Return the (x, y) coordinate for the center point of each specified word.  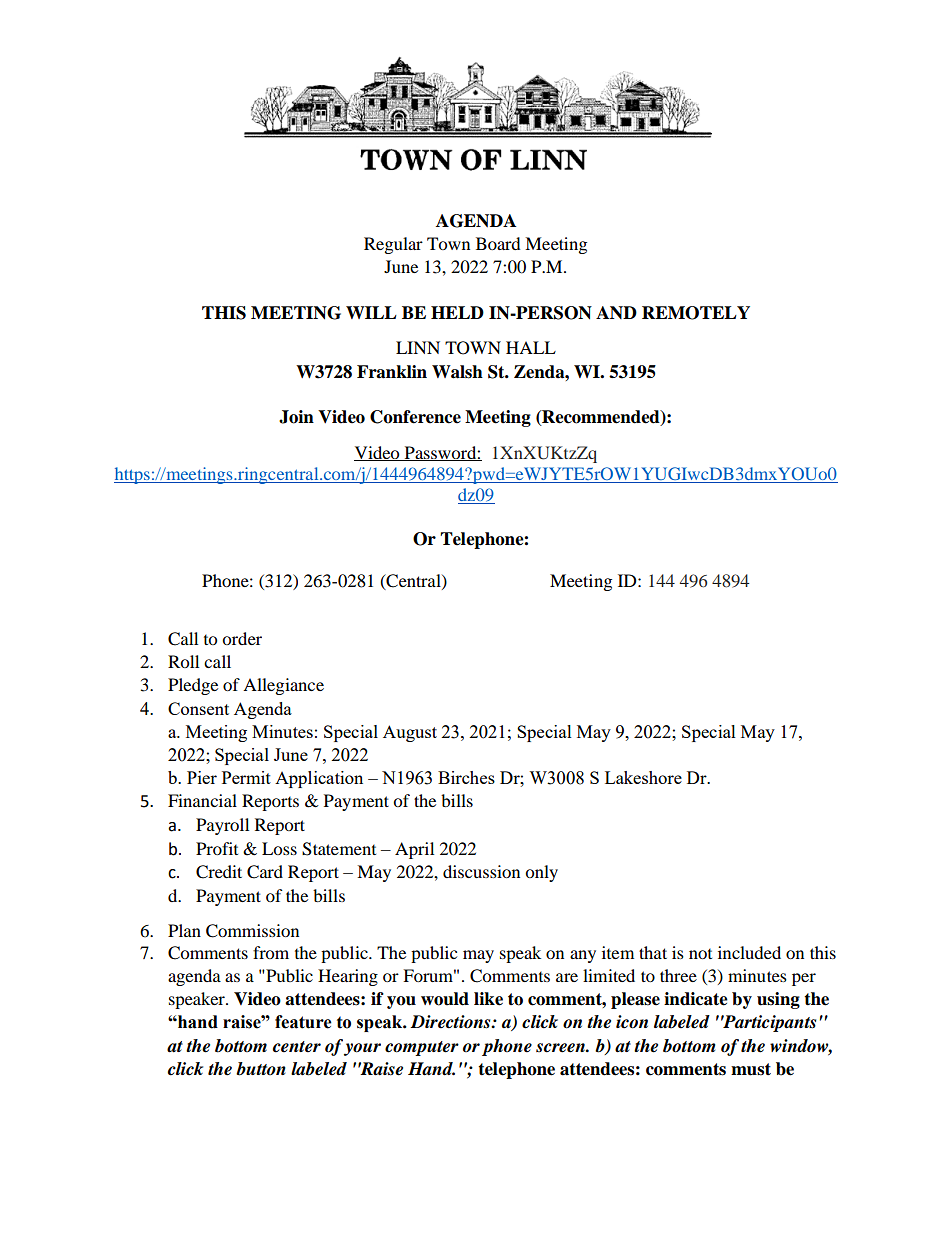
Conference (415, 417)
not (700, 954)
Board (498, 243)
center (297, 1047)
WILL (371, 312)
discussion (481, 871)
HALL (531, 347)
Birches (466, 777)
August (410, 733)
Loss (279, 848)
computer (422, 1048)
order (242, 638)
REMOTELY (696, 313)
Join (296, 417)
